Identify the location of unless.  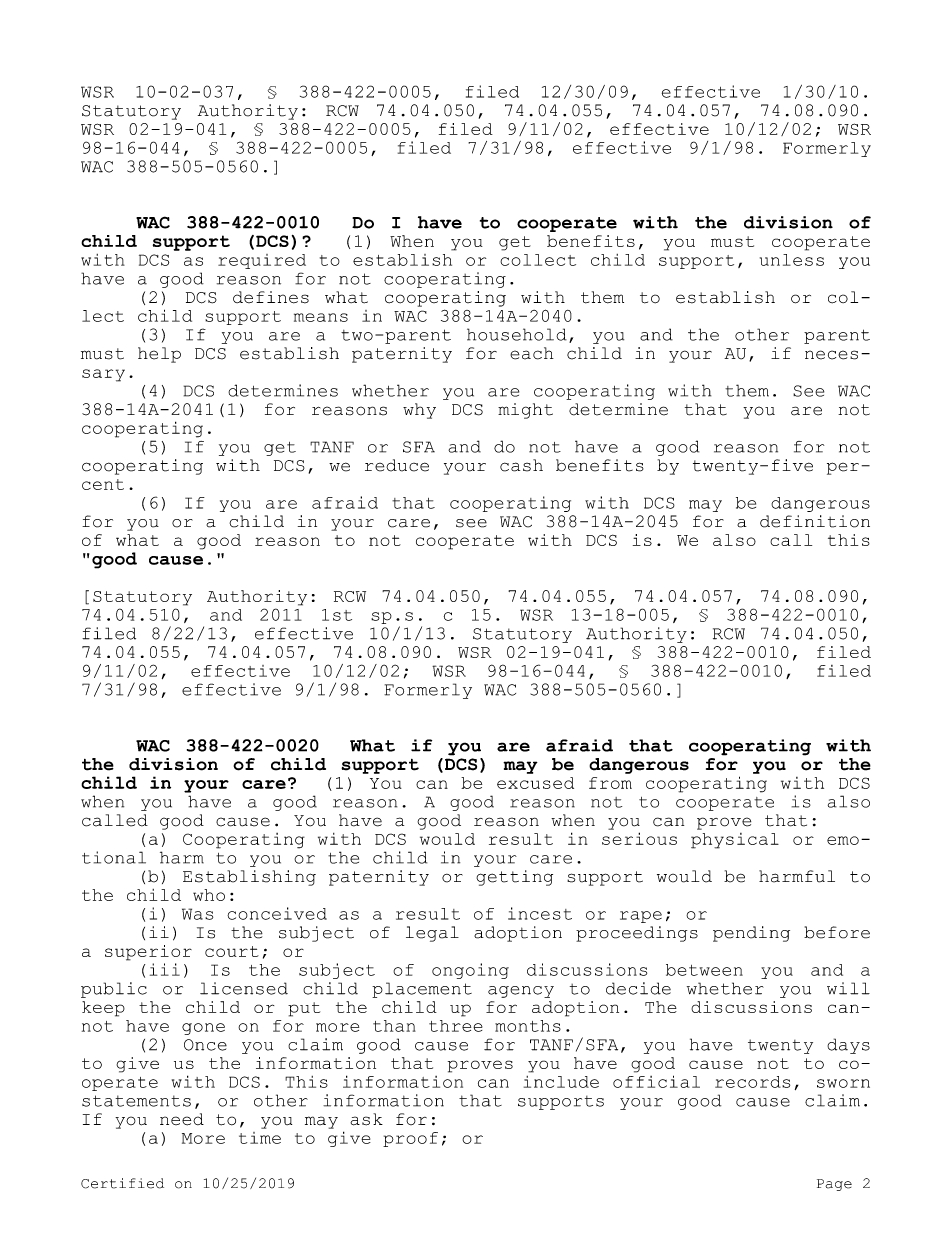
(792, 260).
